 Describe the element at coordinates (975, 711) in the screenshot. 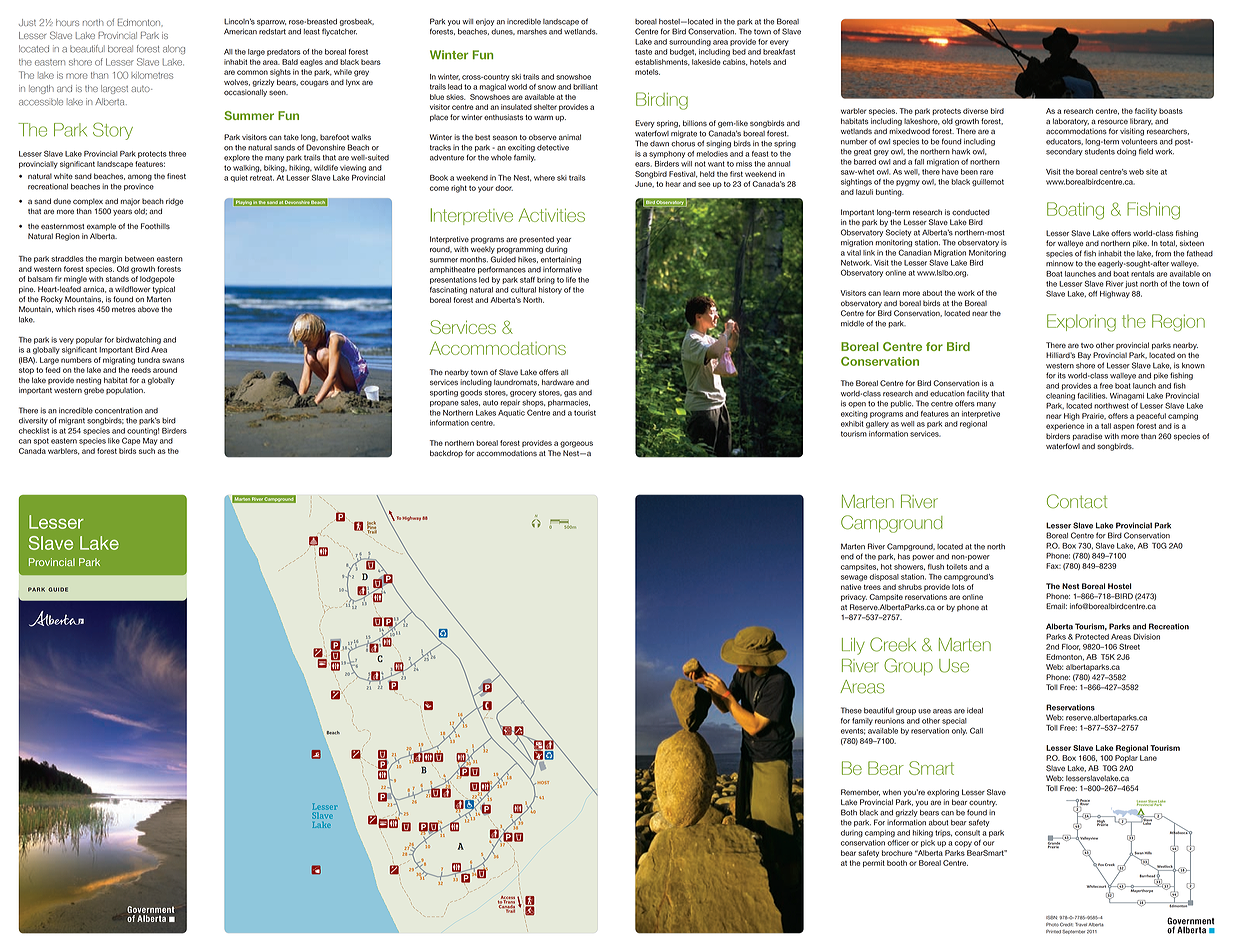

I see `ideal` at that location.
